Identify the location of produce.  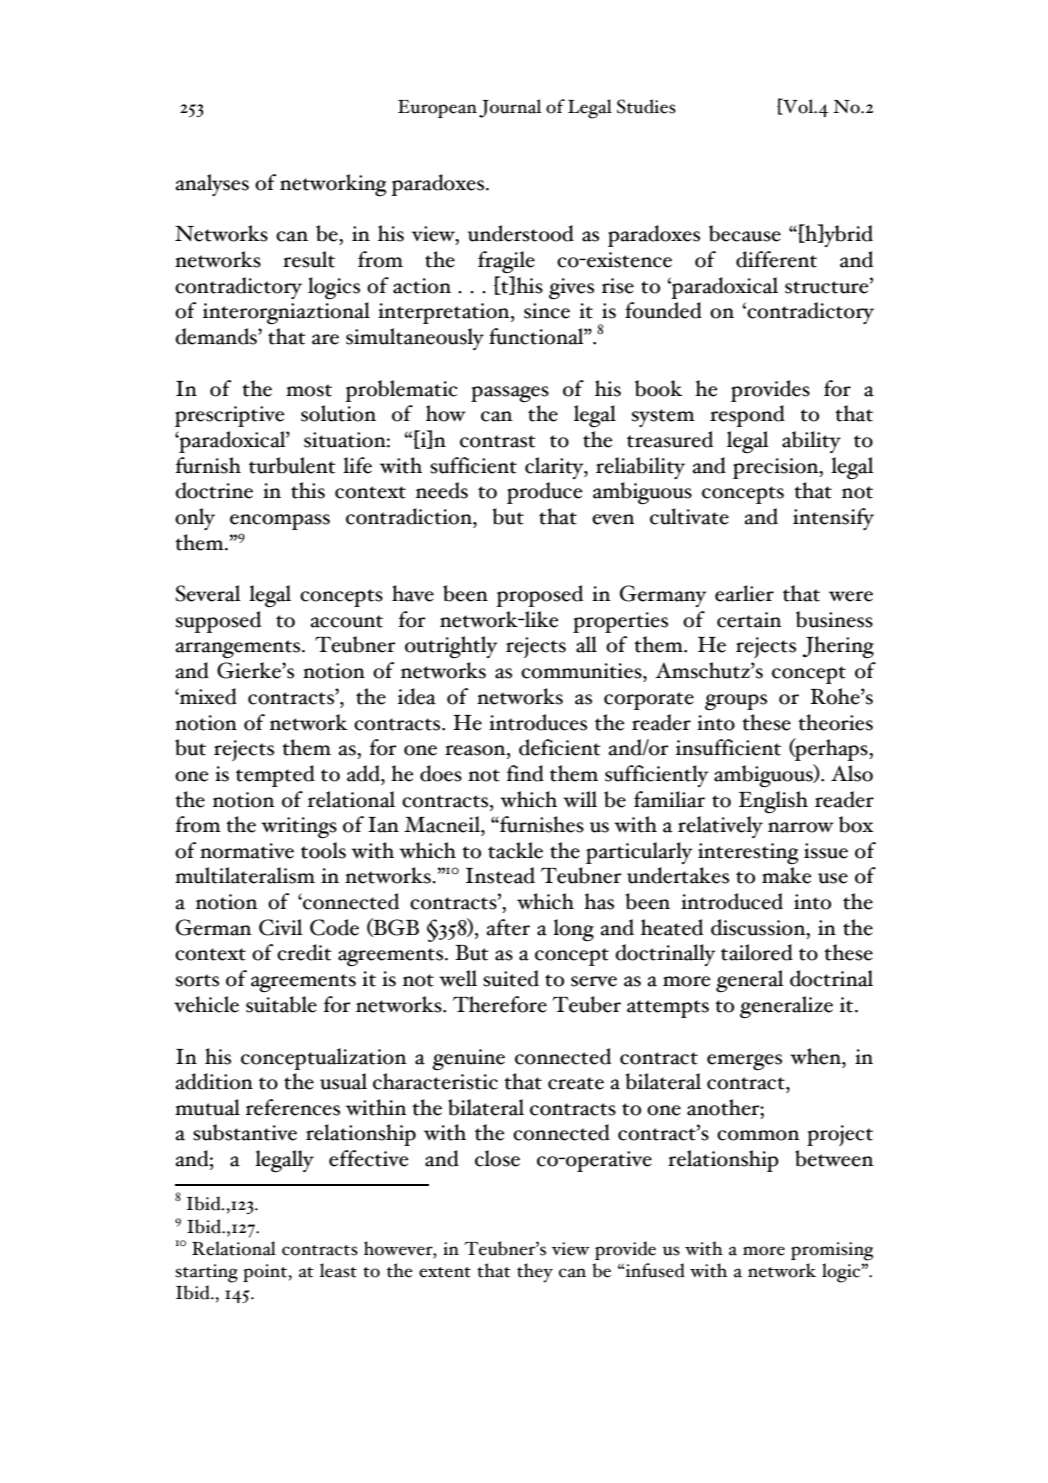
(545, 493).
